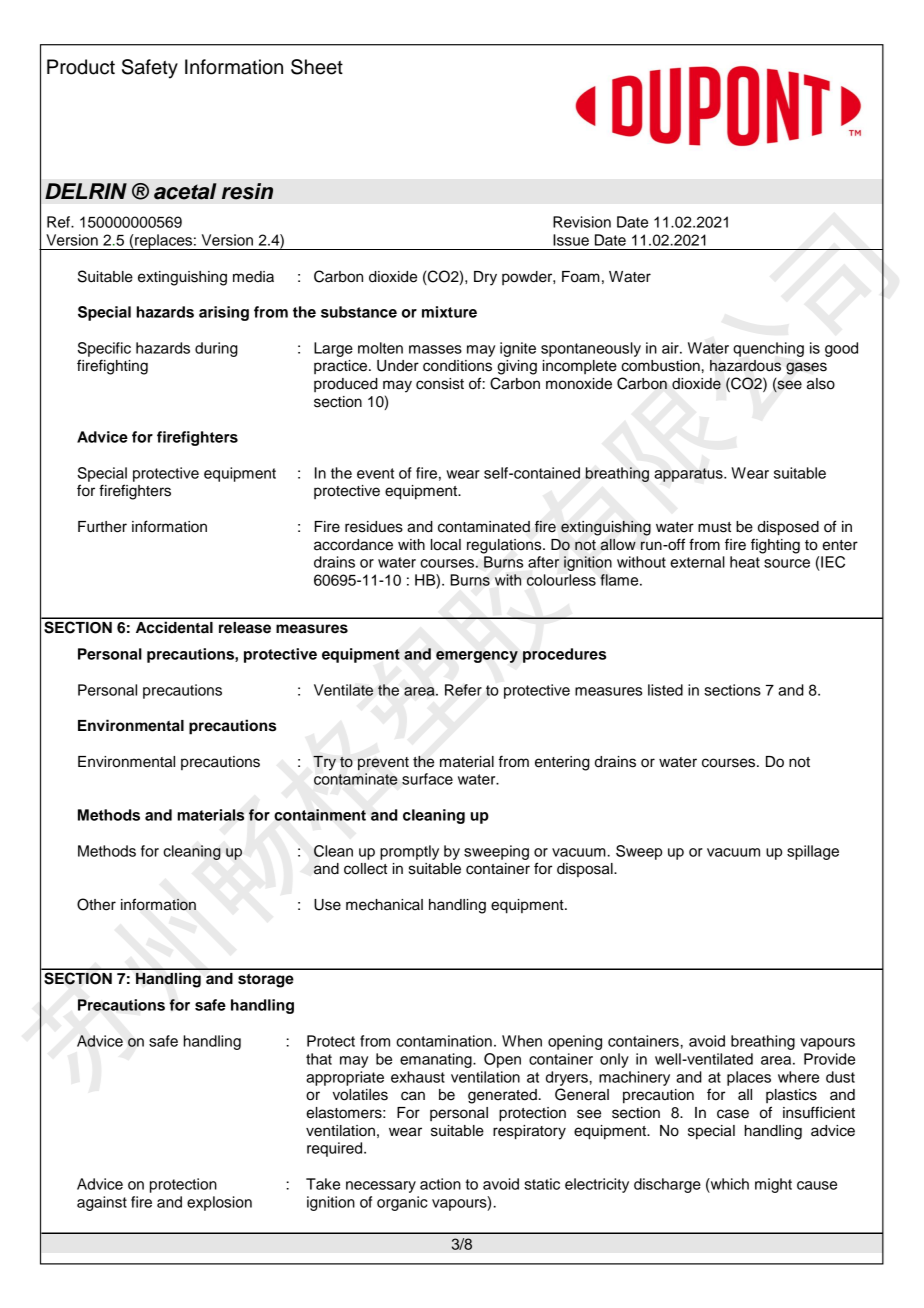  What do you see at coordinates (219, 1203) in the image?
I see `explosion` at bounding box center [219, 1203].
